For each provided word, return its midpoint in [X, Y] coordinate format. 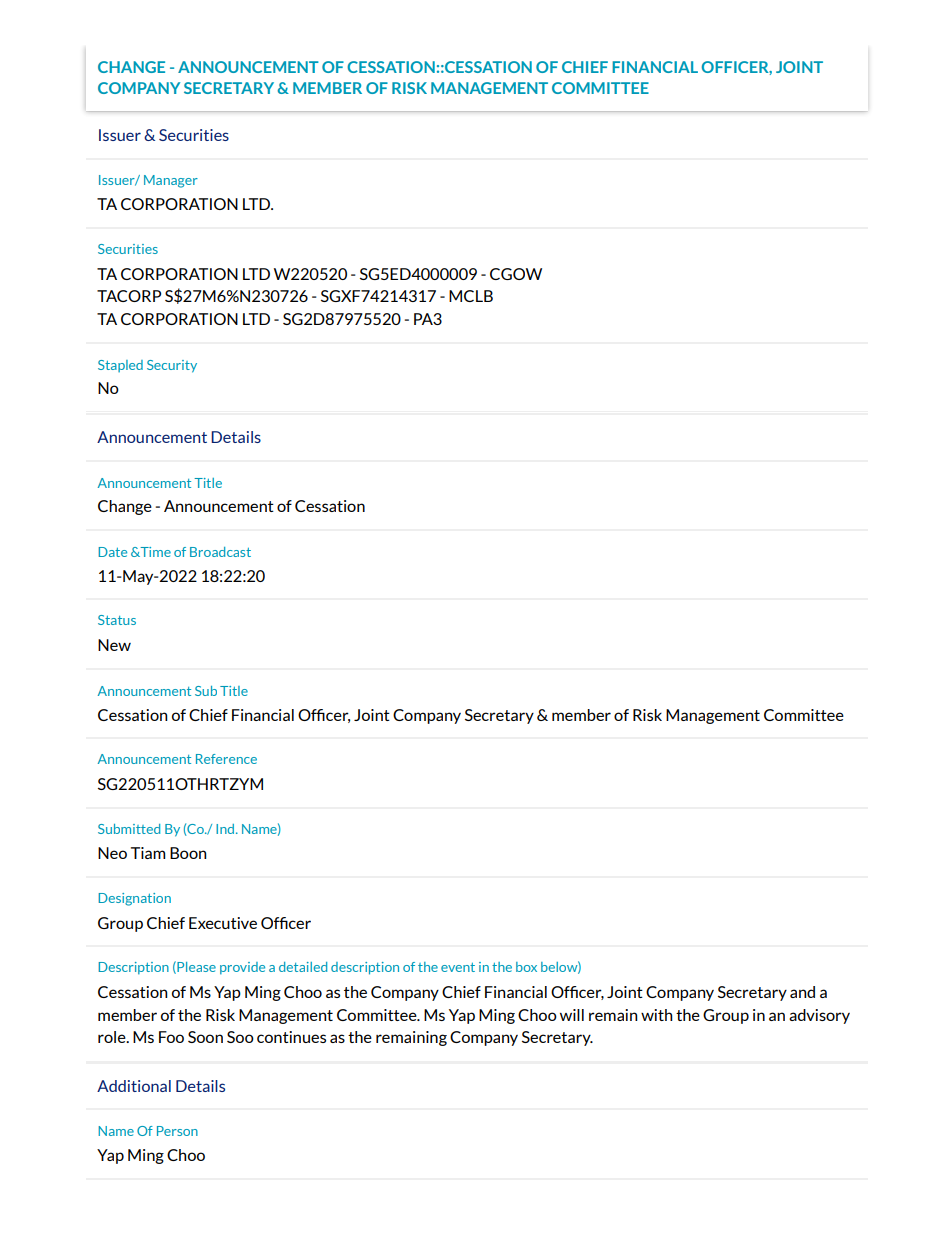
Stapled [120, 366]
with [657, 1015]
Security [172, 366]
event [458, 967]
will [572, 1015]
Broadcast [220, 552]
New [114, 645]
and [802, 992]
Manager [171, 181]
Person [177, 1131]
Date [112, 552]
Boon [188, 853]
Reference [226, 759]
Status [117, 620]
